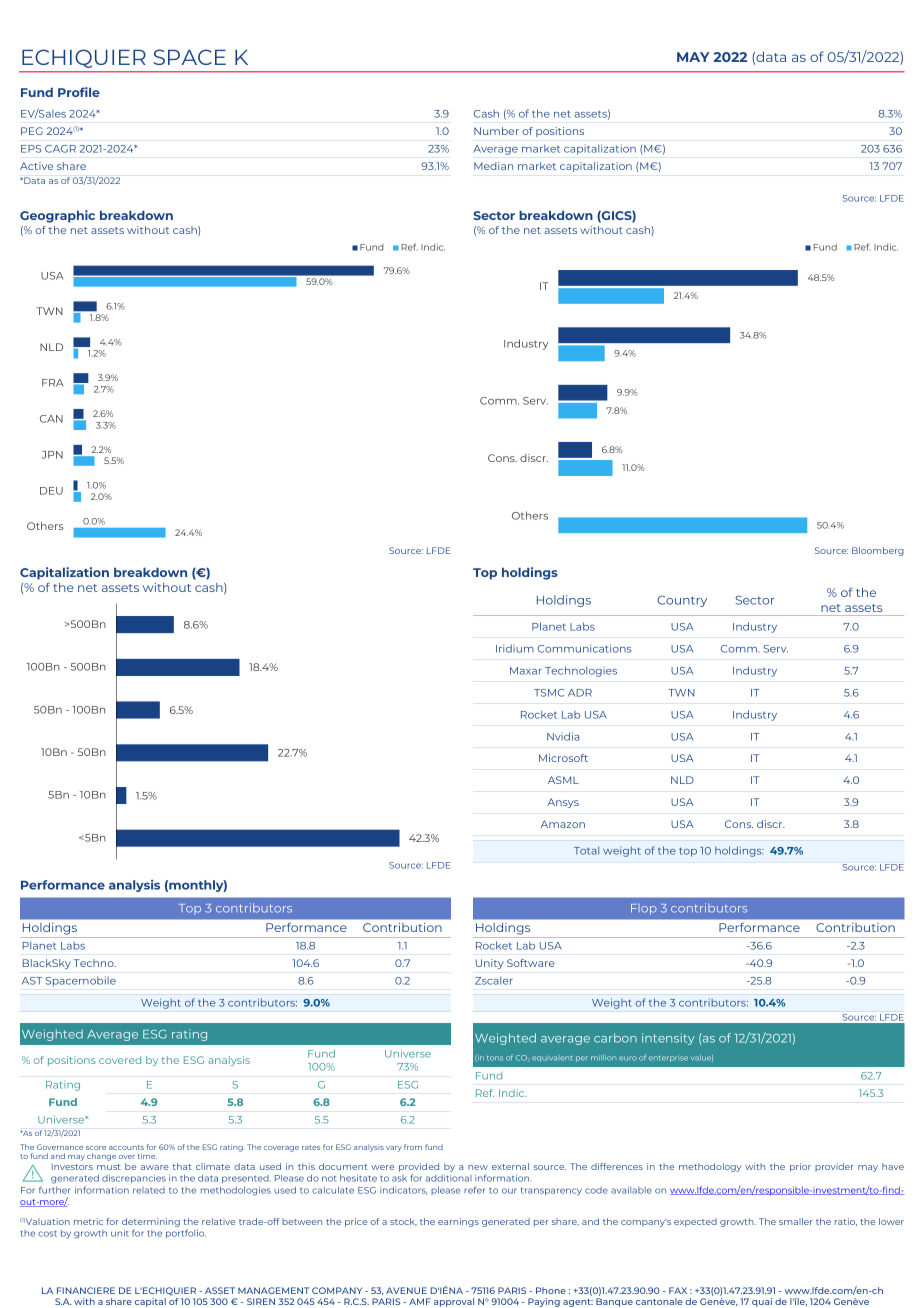 Image resolution: width=924 pixels, height=1308 pixels. I want to click on tons, so click(495, 1058).
